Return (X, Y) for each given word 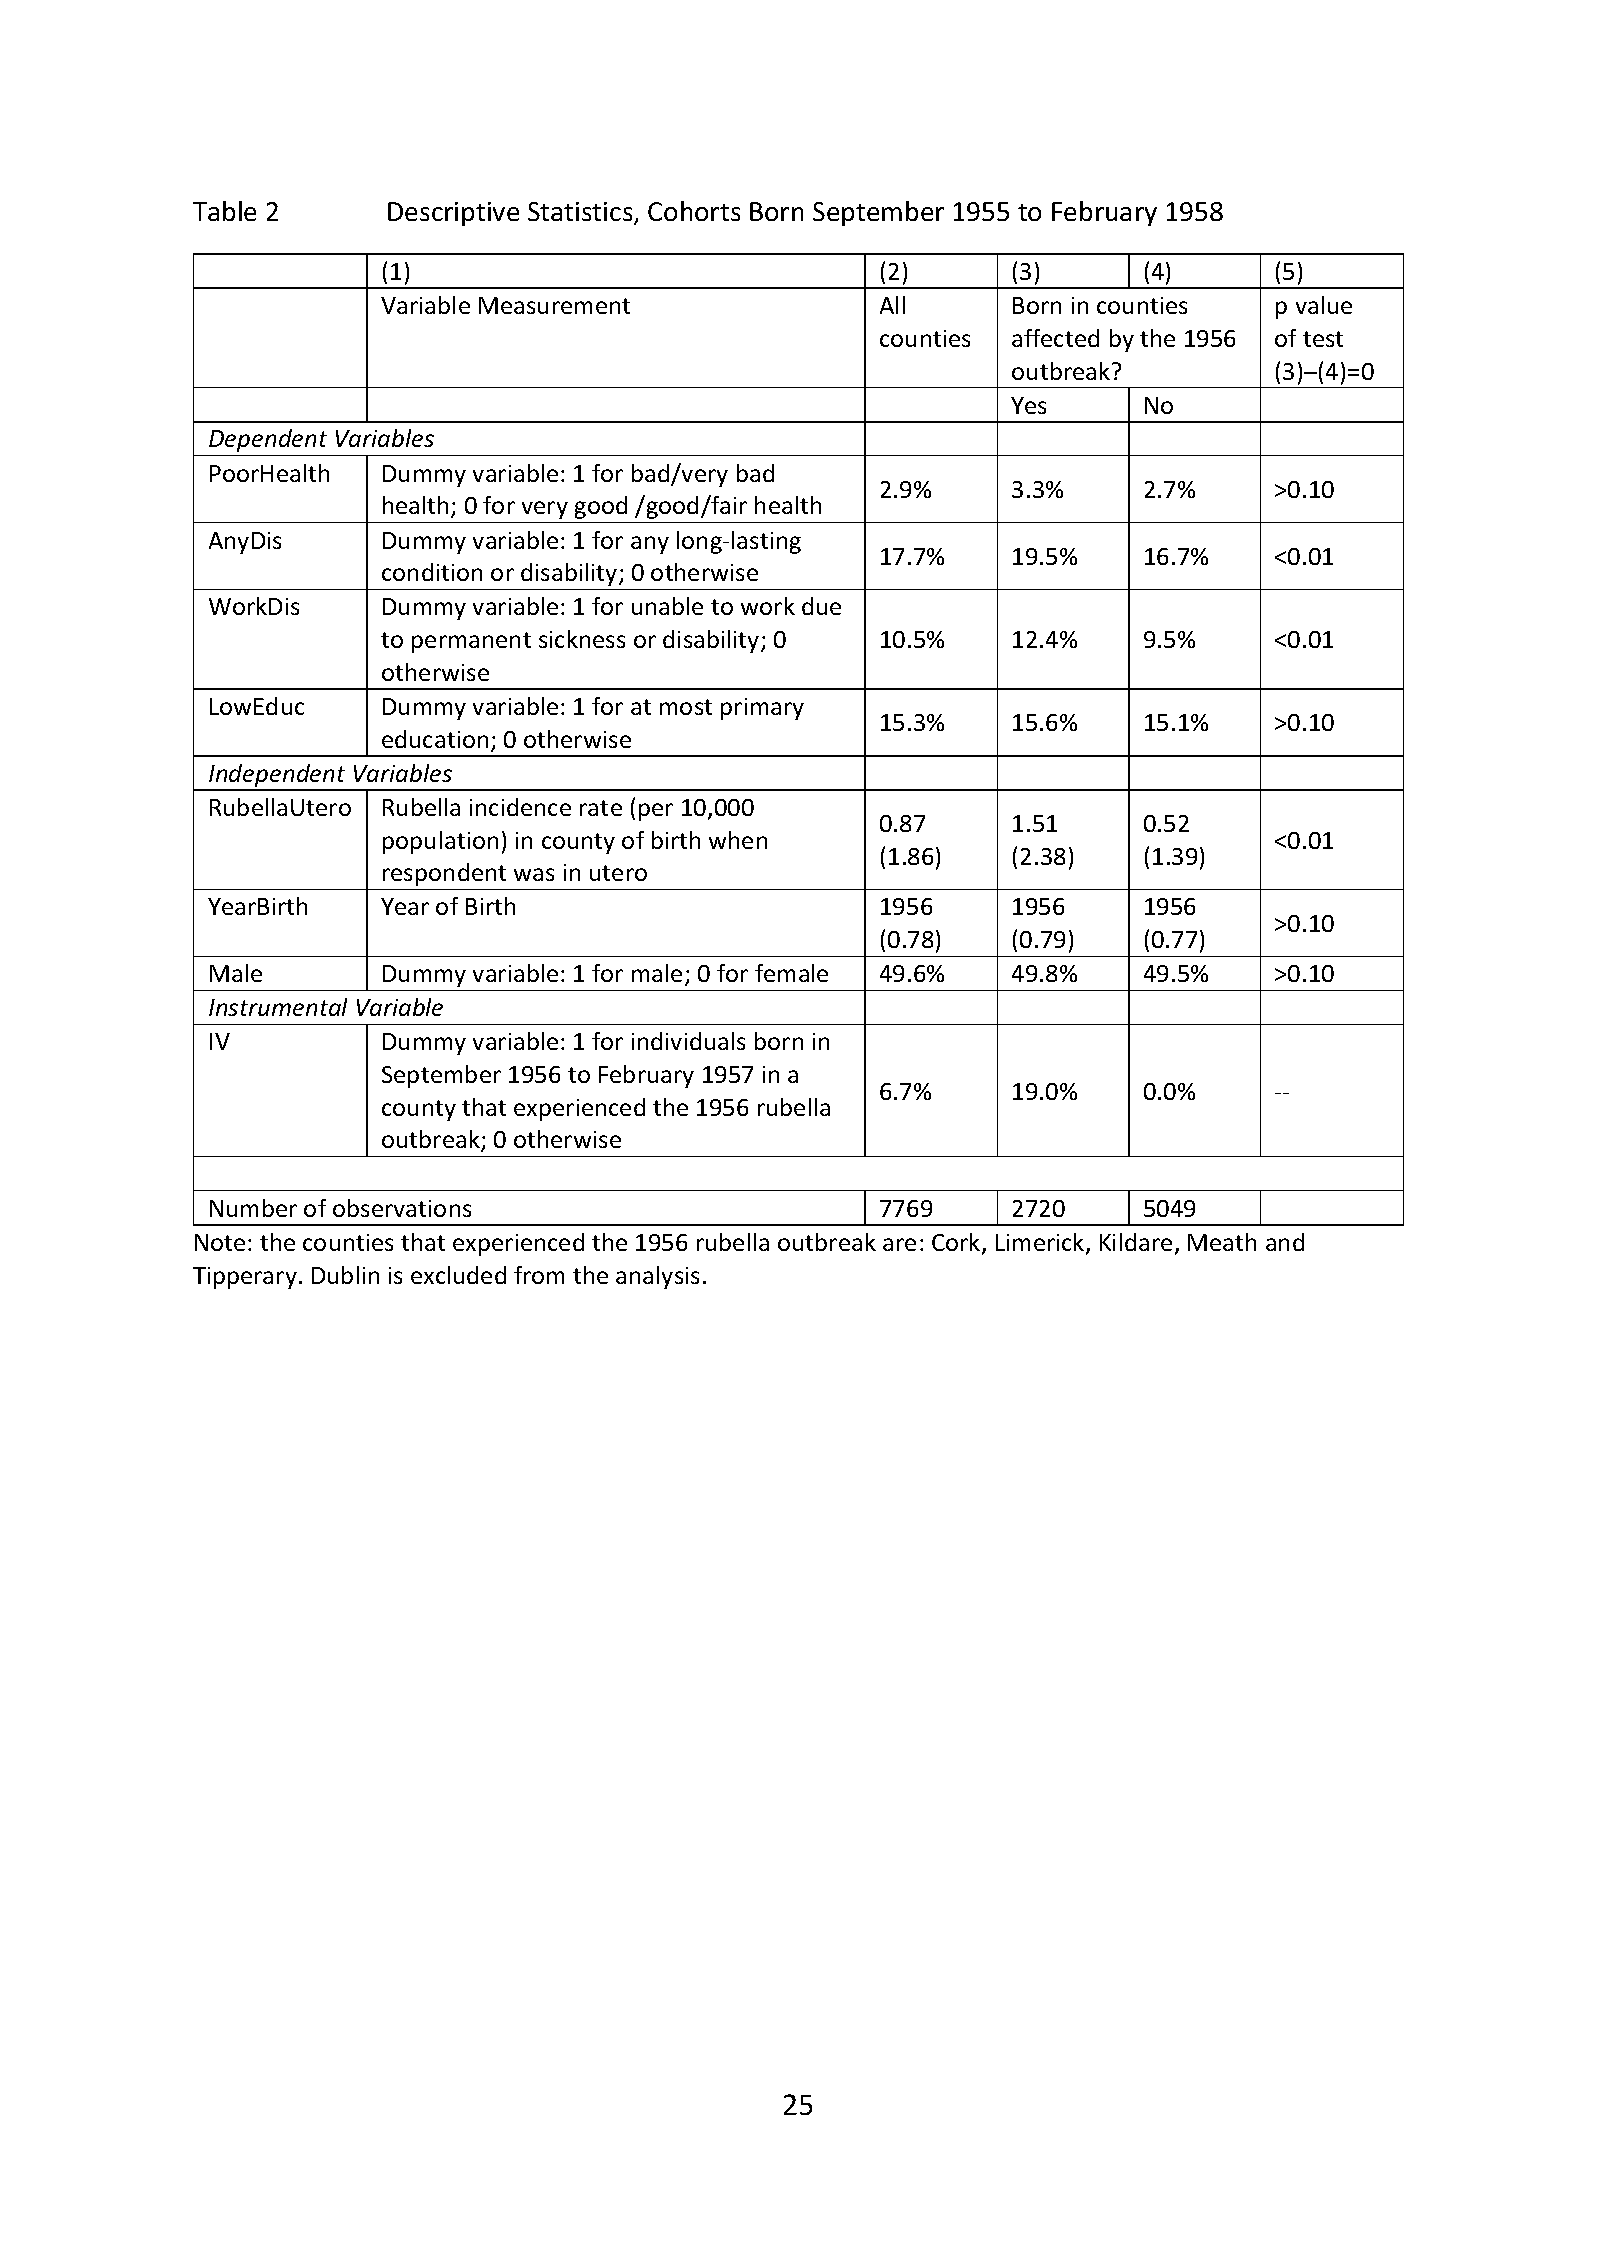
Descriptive (453, 214)
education (435, 739)
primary (762, 709)
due (821, 606)
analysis (657, 1277)
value (1324, 305)
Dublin (345, 1275)
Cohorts (694, 211)
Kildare (1136, 1242)
